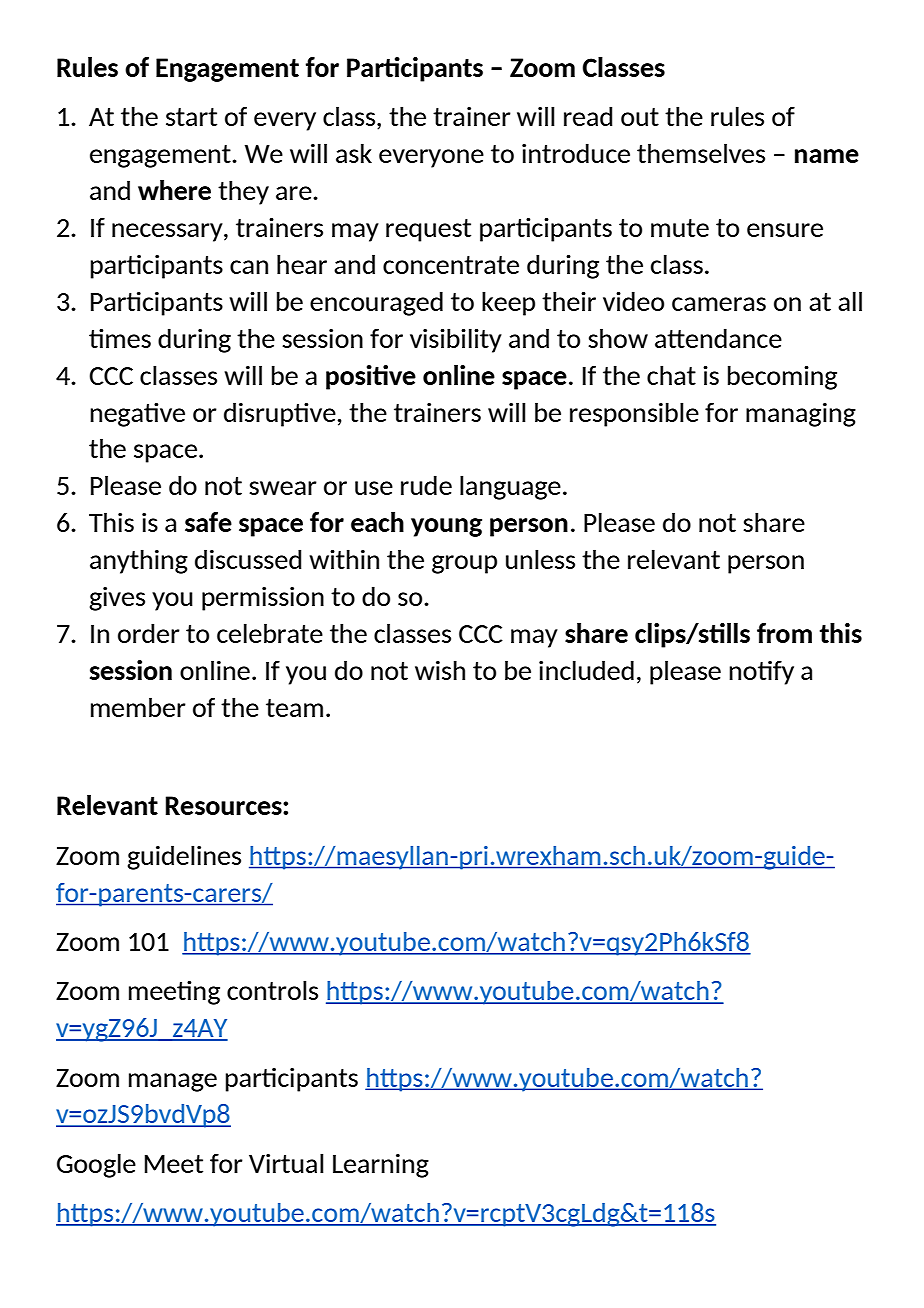  What do you see at coordinates (440, 670) in the image?
I see `wish` at bounding box center [440, 670].
